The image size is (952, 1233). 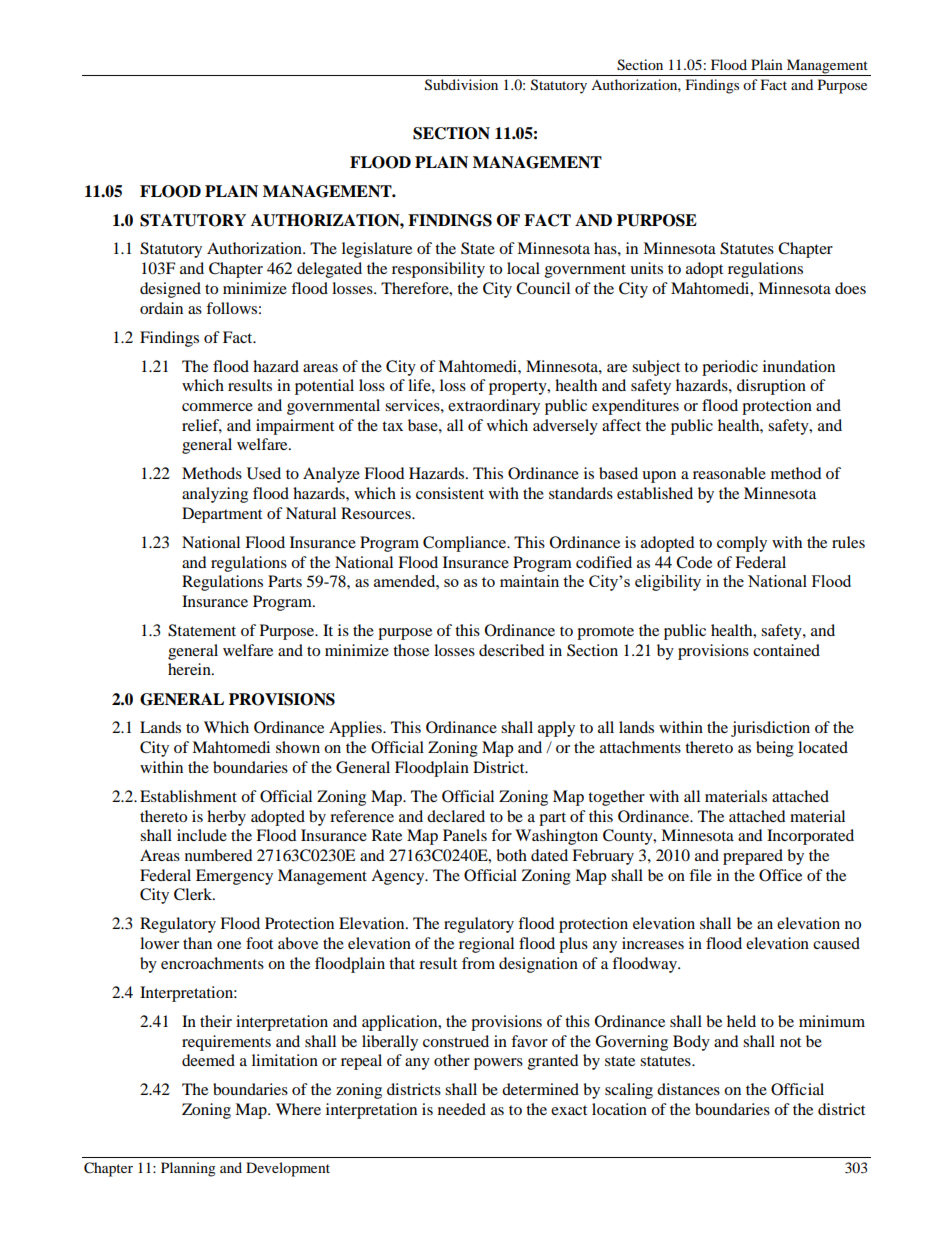 What do you see at coordinates (288, 1169) in the page?
I see `Development` at bounding box center [288, 1169].
